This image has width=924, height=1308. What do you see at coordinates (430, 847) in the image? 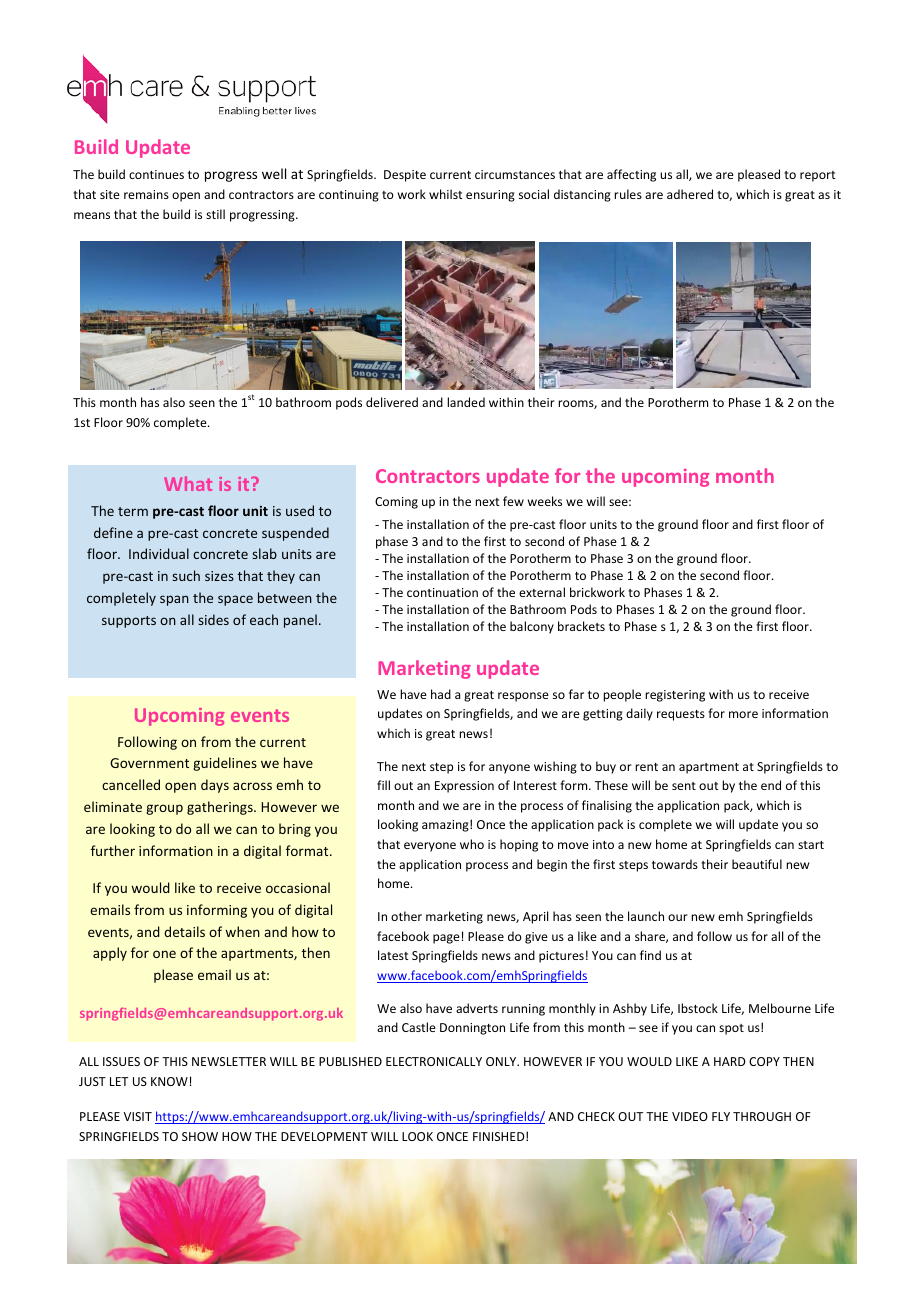
I see `everyone` at bounding box center [430, 847].
